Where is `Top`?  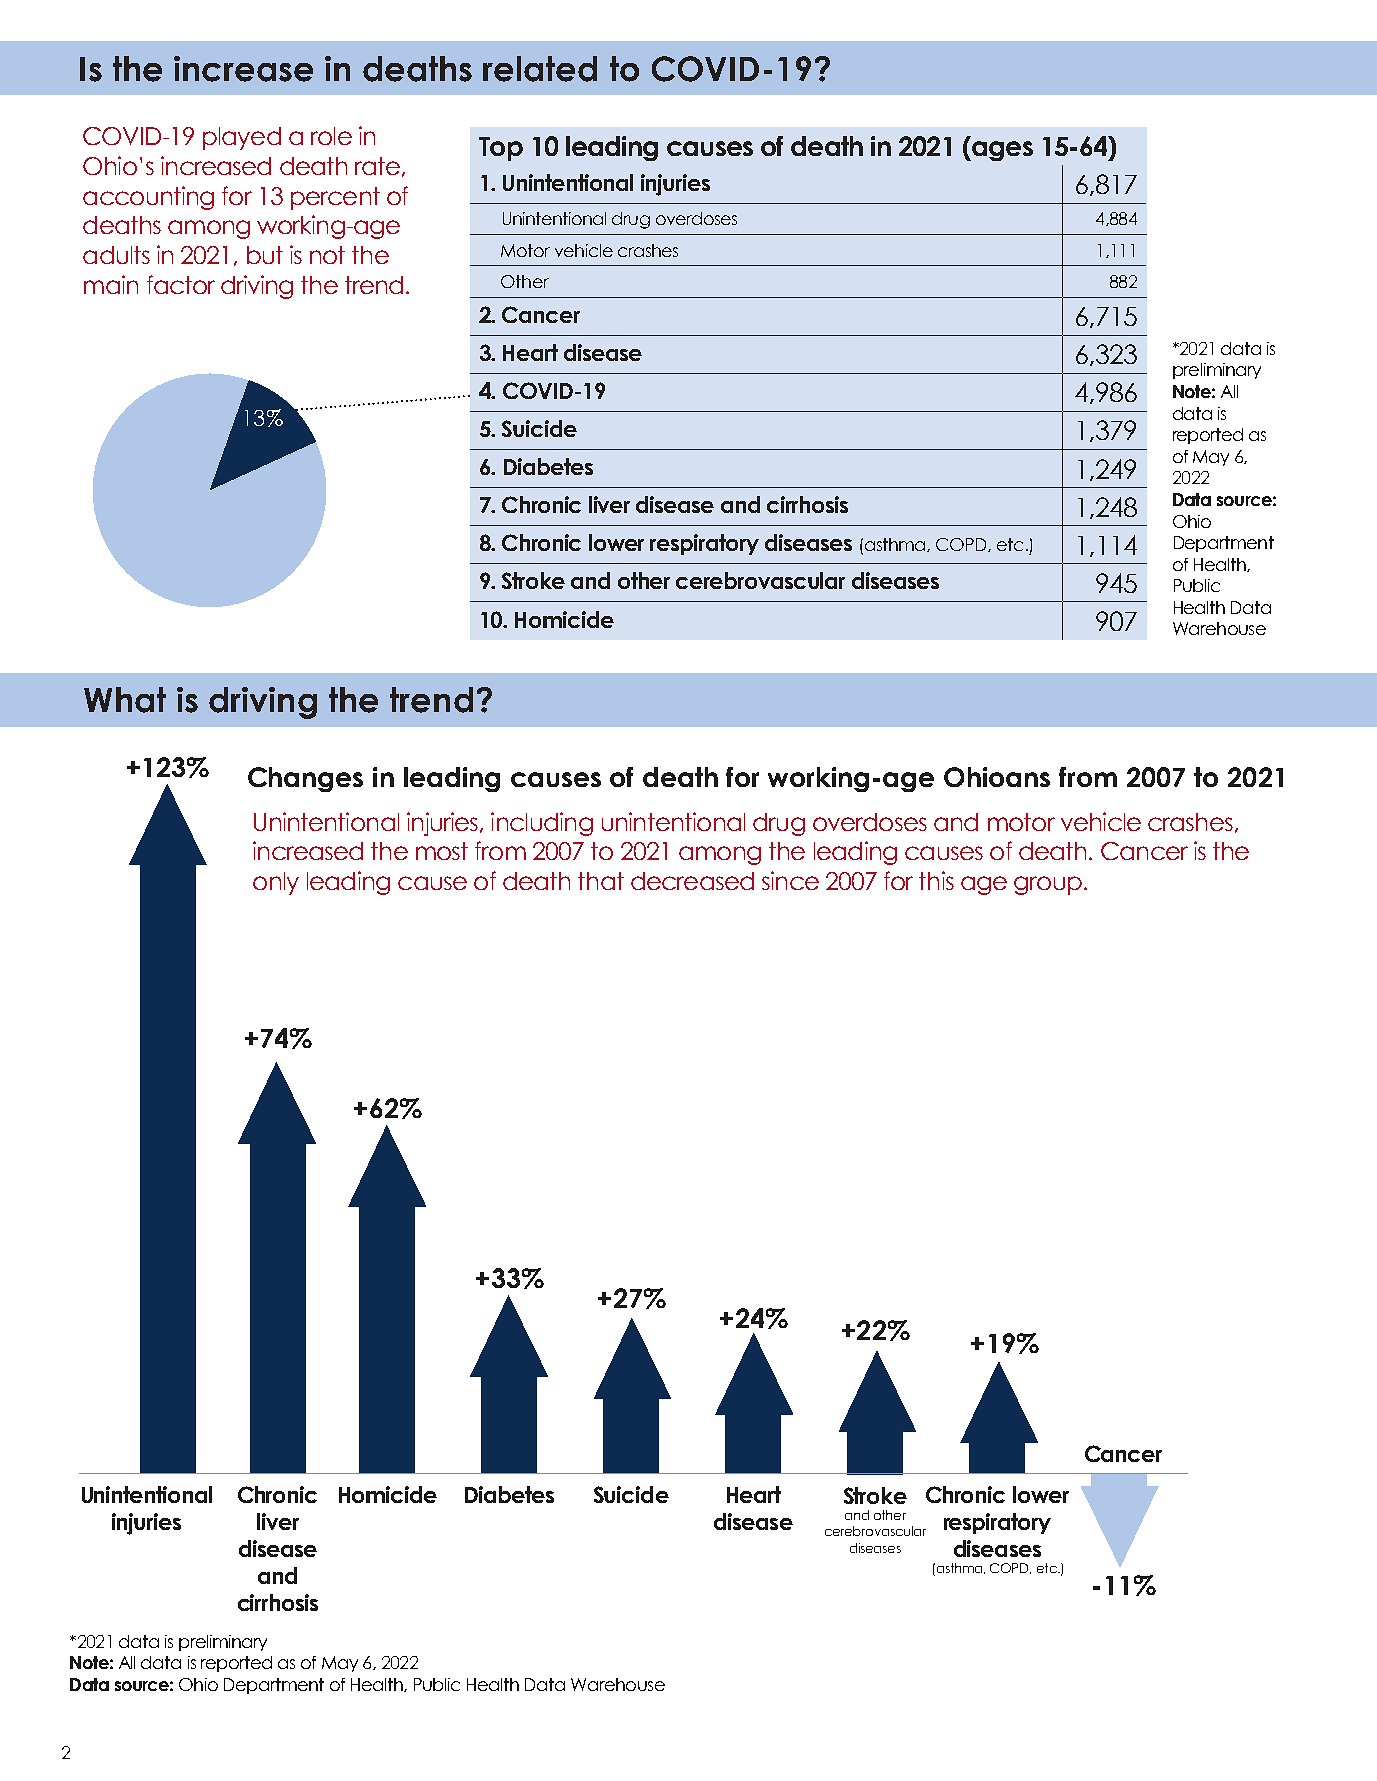
Top is located at coordinates (501, 149).
